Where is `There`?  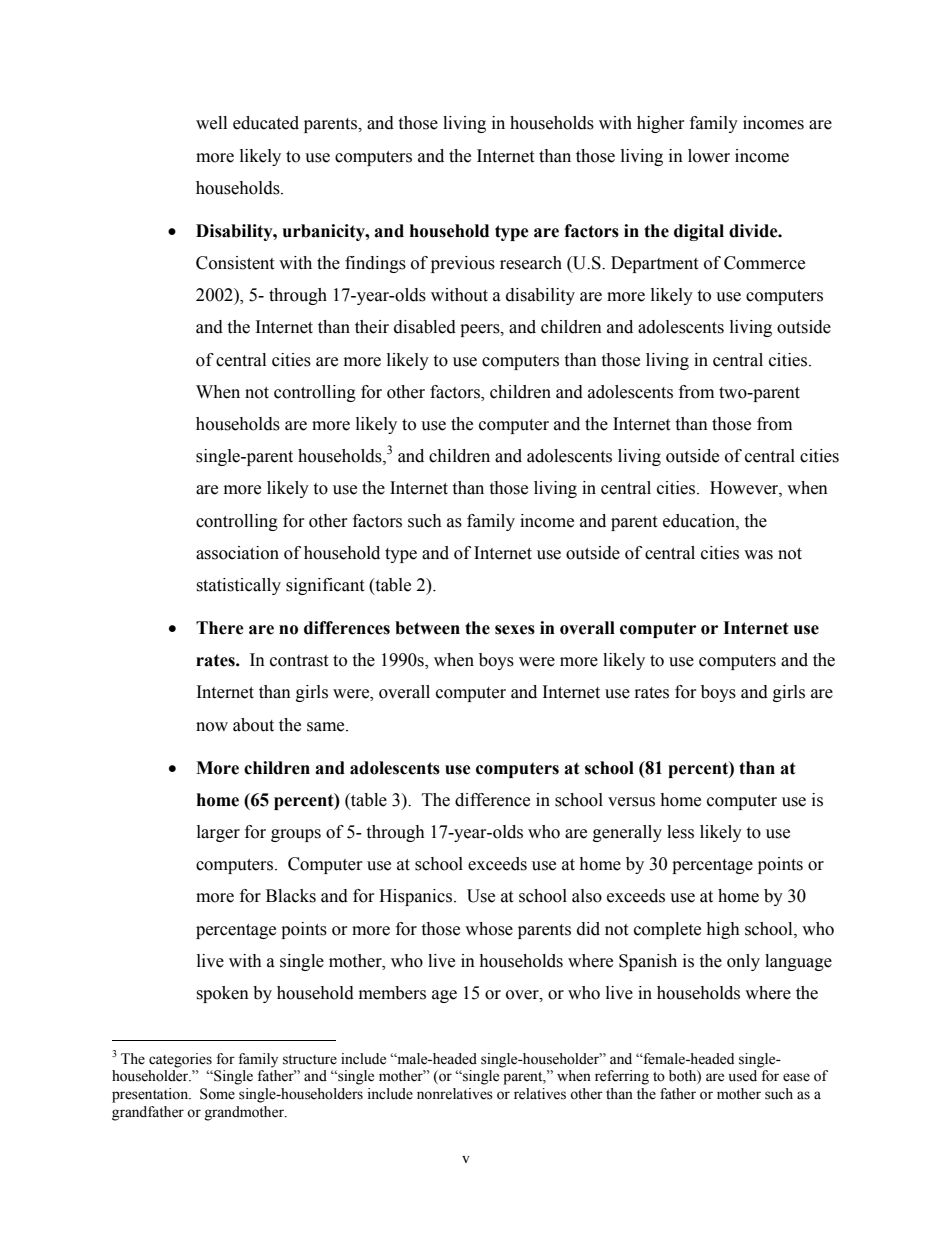
There is located at coordinates (220, 628).
